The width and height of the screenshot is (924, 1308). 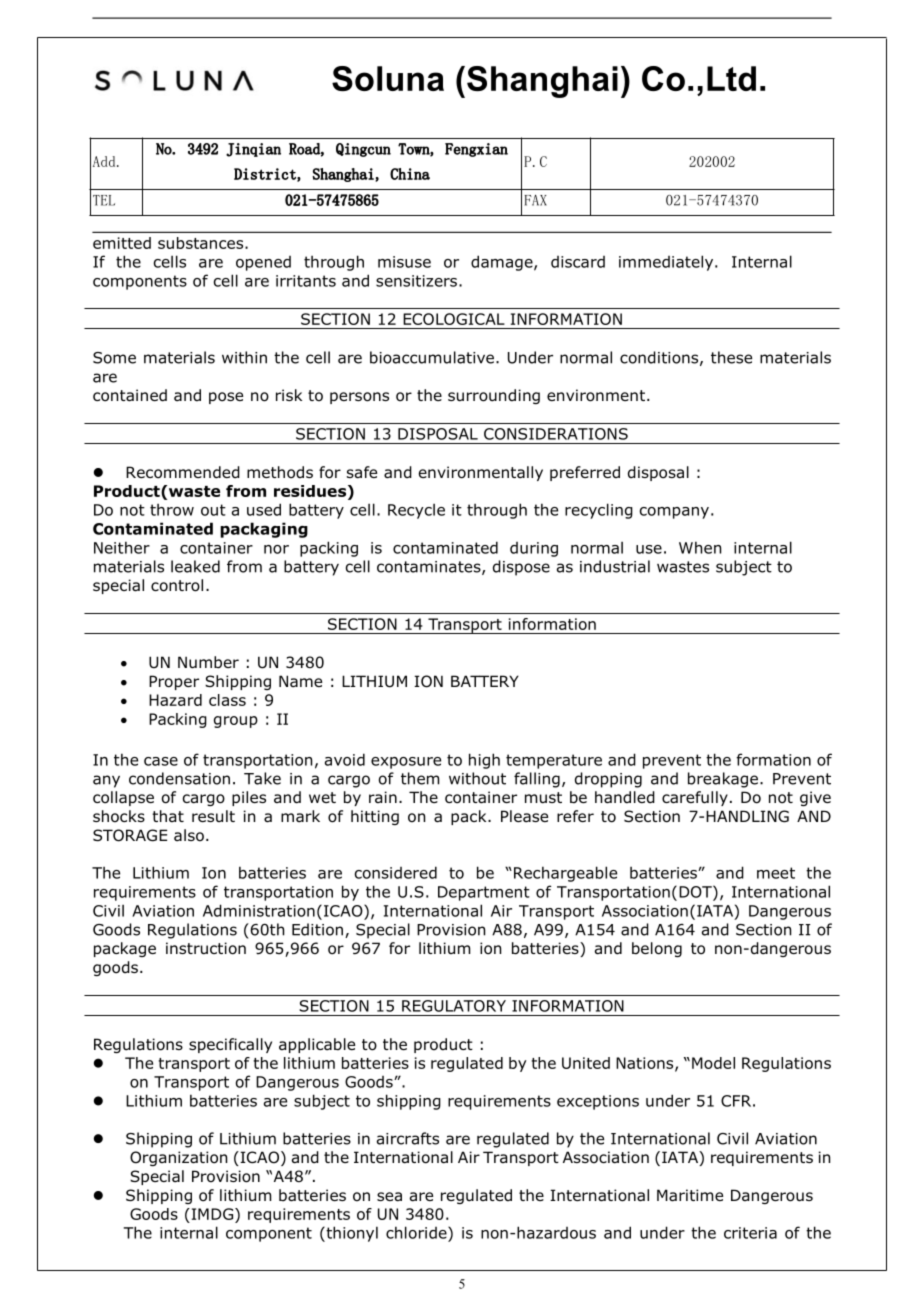 I want to click on Organization, so click(x=178, y=1158).
